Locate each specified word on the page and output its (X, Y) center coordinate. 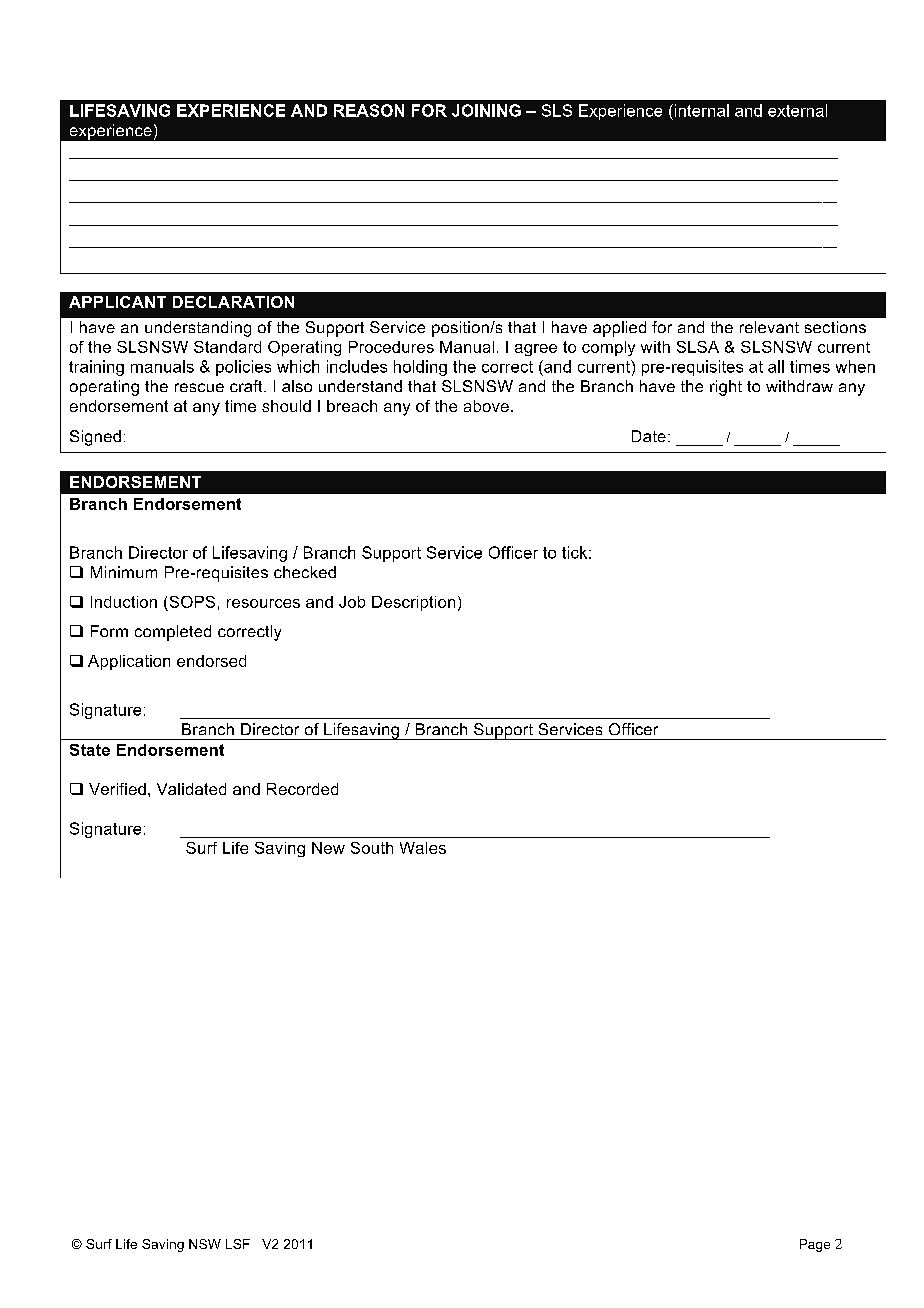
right (726, 388)
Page (815, 1245)
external (797, 110)
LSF (238, 1244)
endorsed (211, 661)
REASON (369, 110)
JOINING (486, 110)
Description (413, 603)
